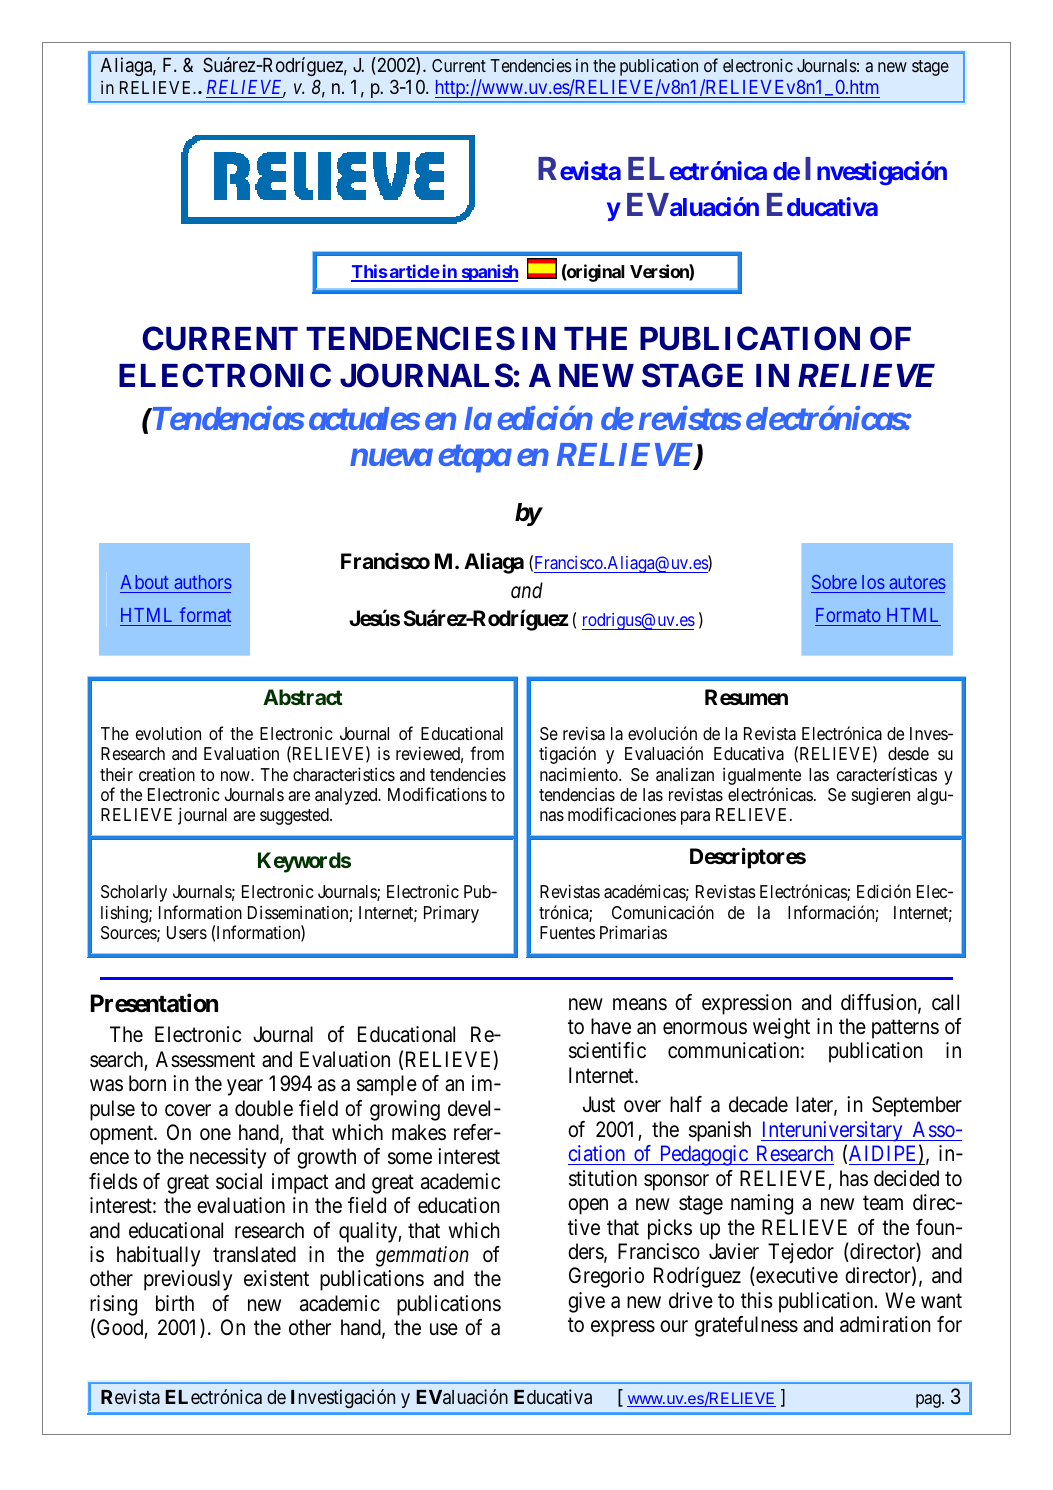 This page has height=1490, width=1053. I want to click on September, so click(917, 1106).
